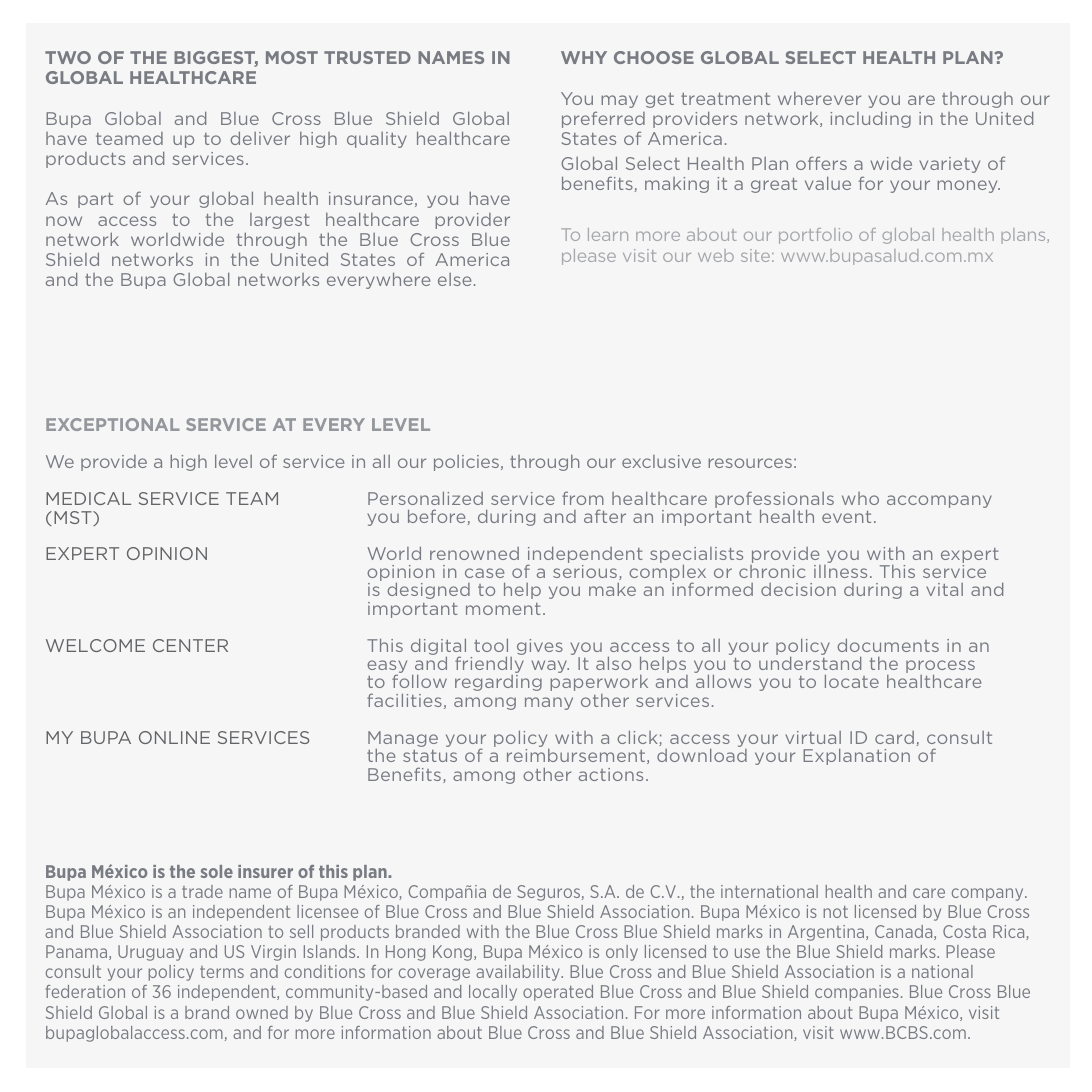  What do you see at coordinates (292, 57) in the image?
I see `MOST` at bounding box center [292, 57].
